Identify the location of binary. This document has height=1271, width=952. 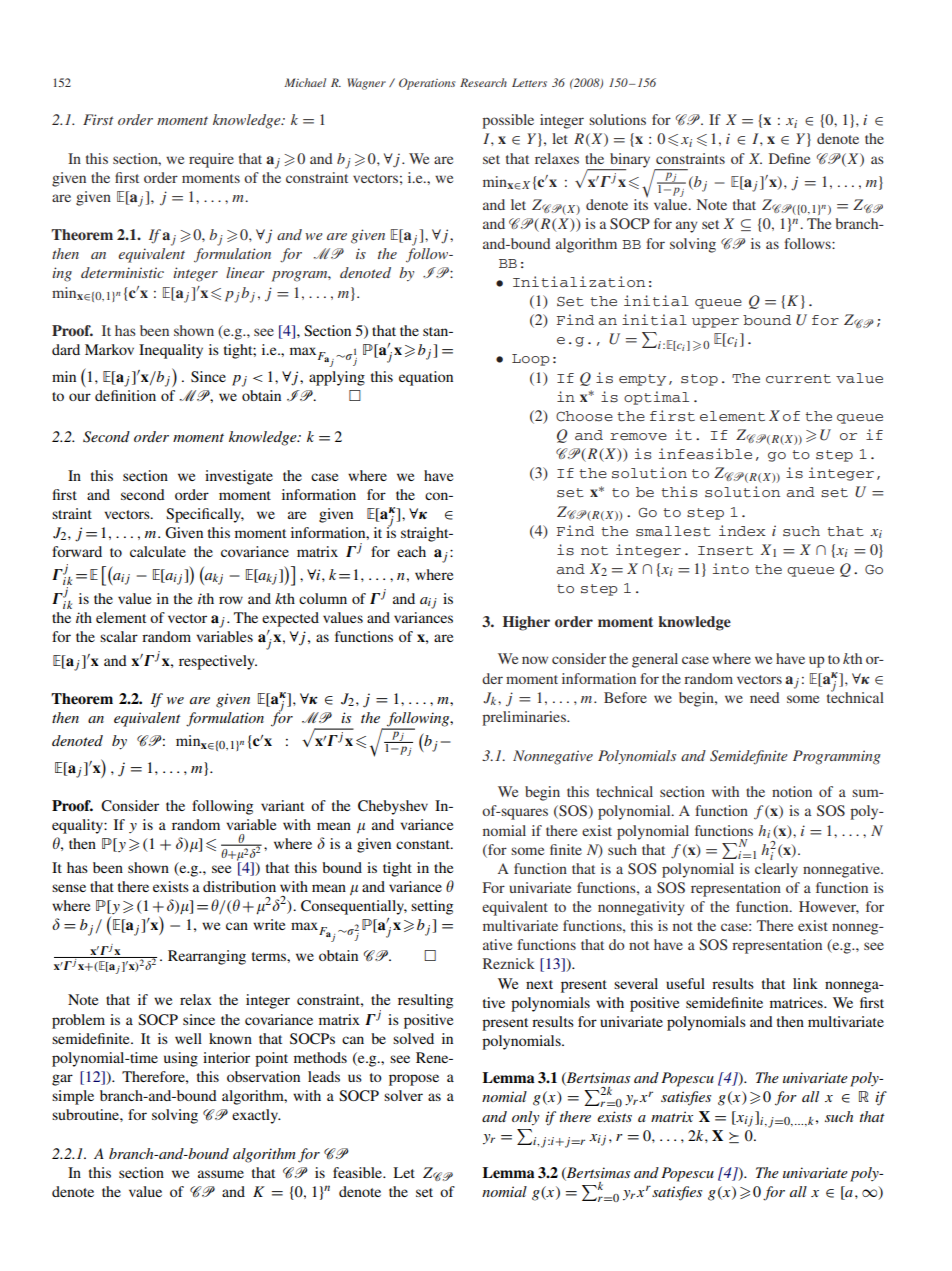
(629, 161).
